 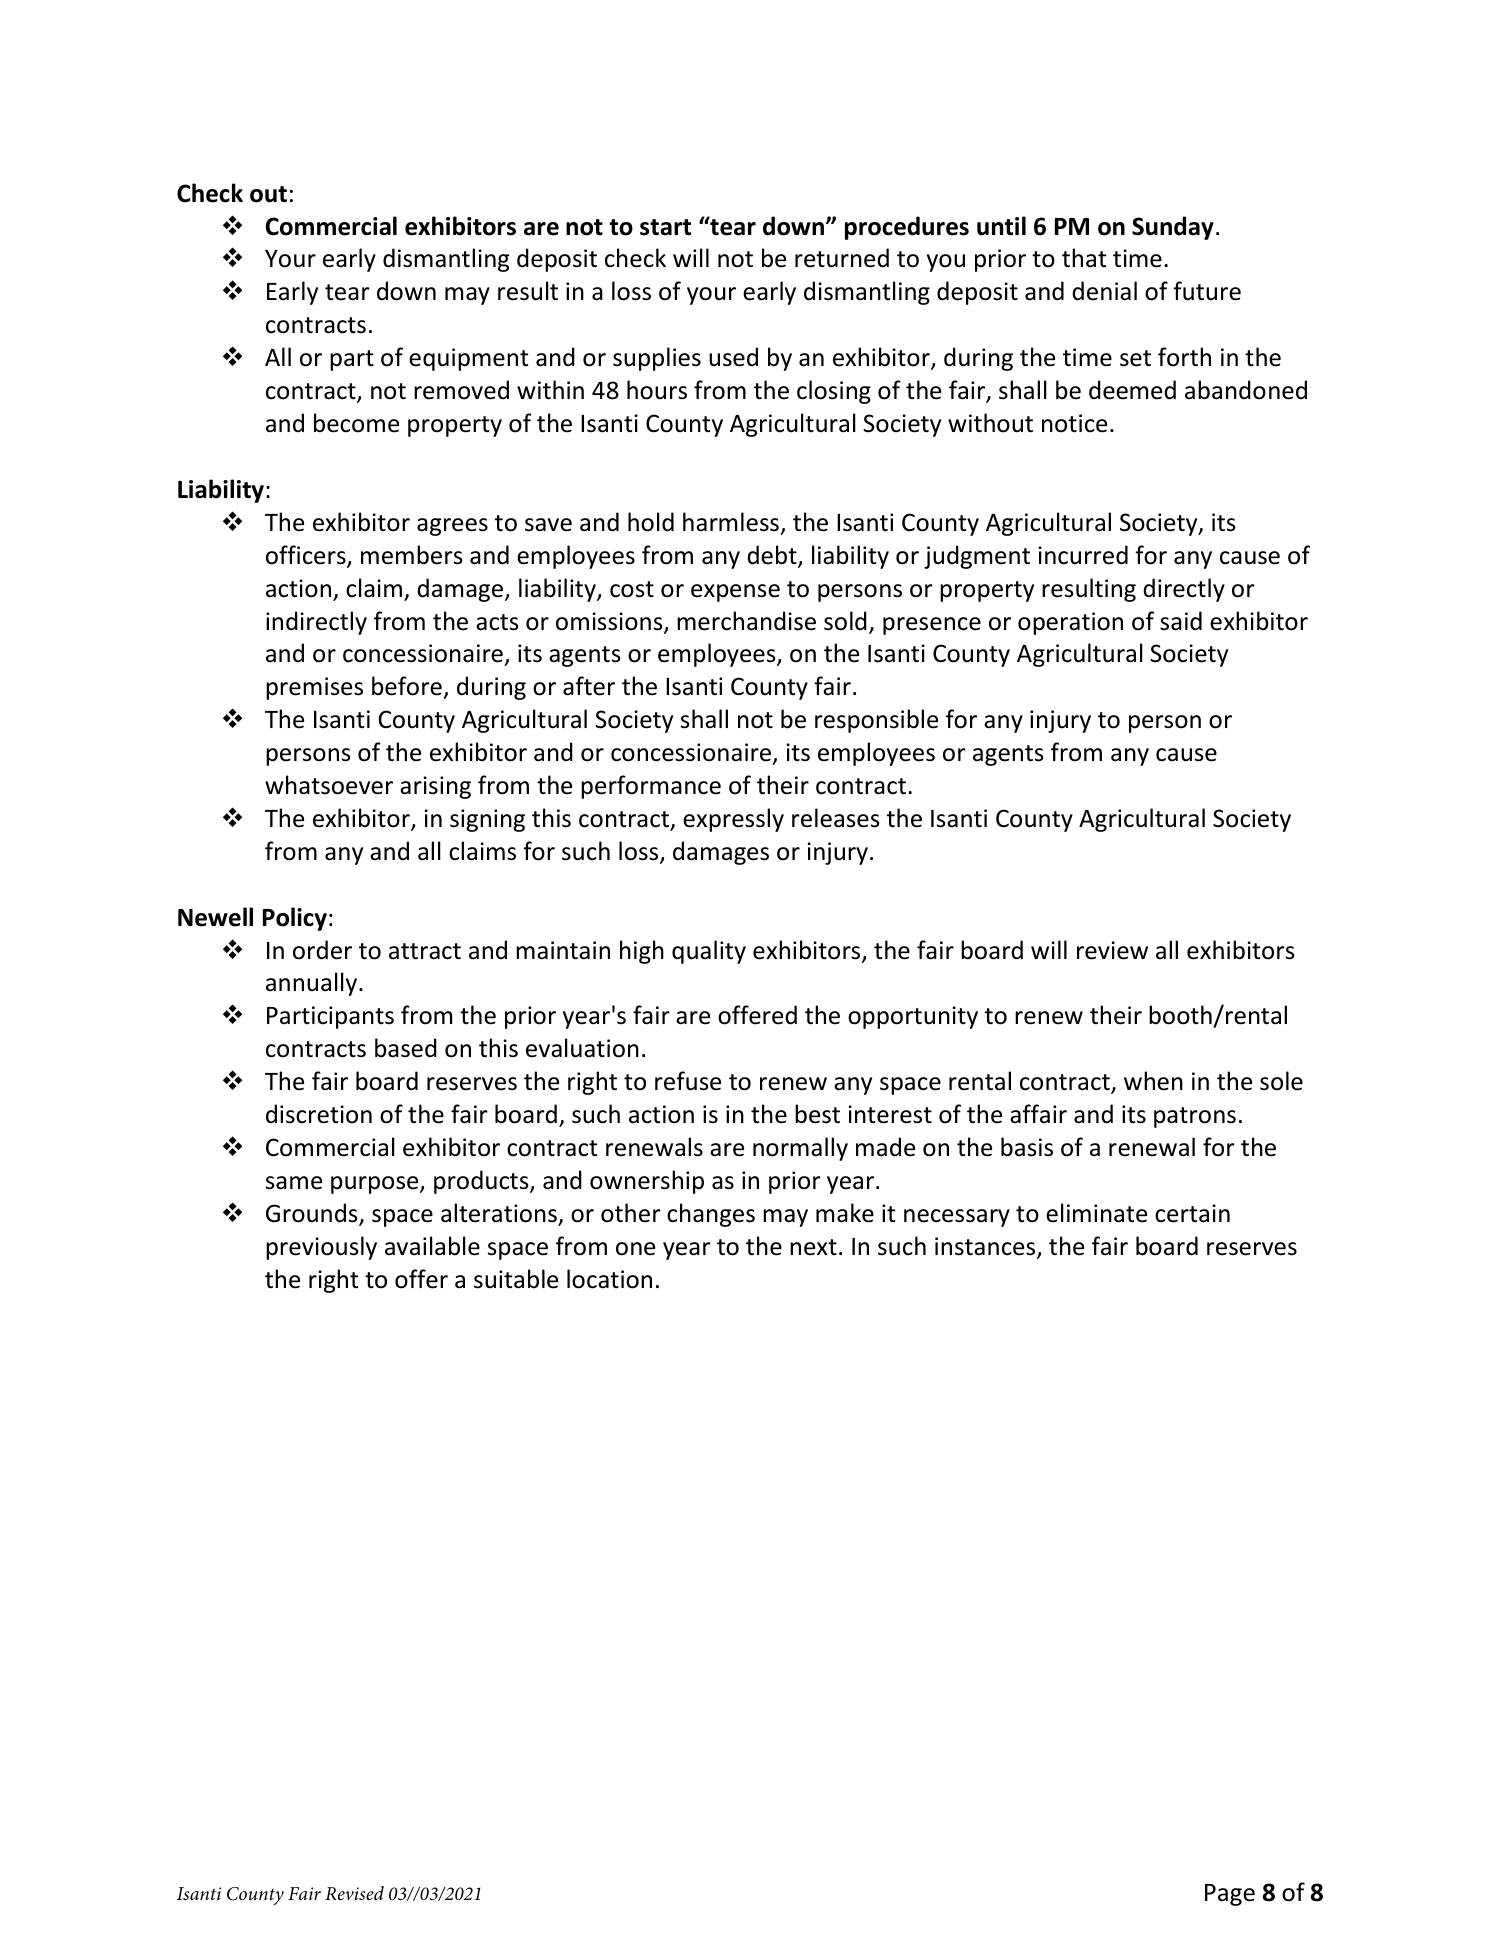 What do you see at coordinates (406, 1048) in the image?
I see `based` at bounding box center [406, 1048].
